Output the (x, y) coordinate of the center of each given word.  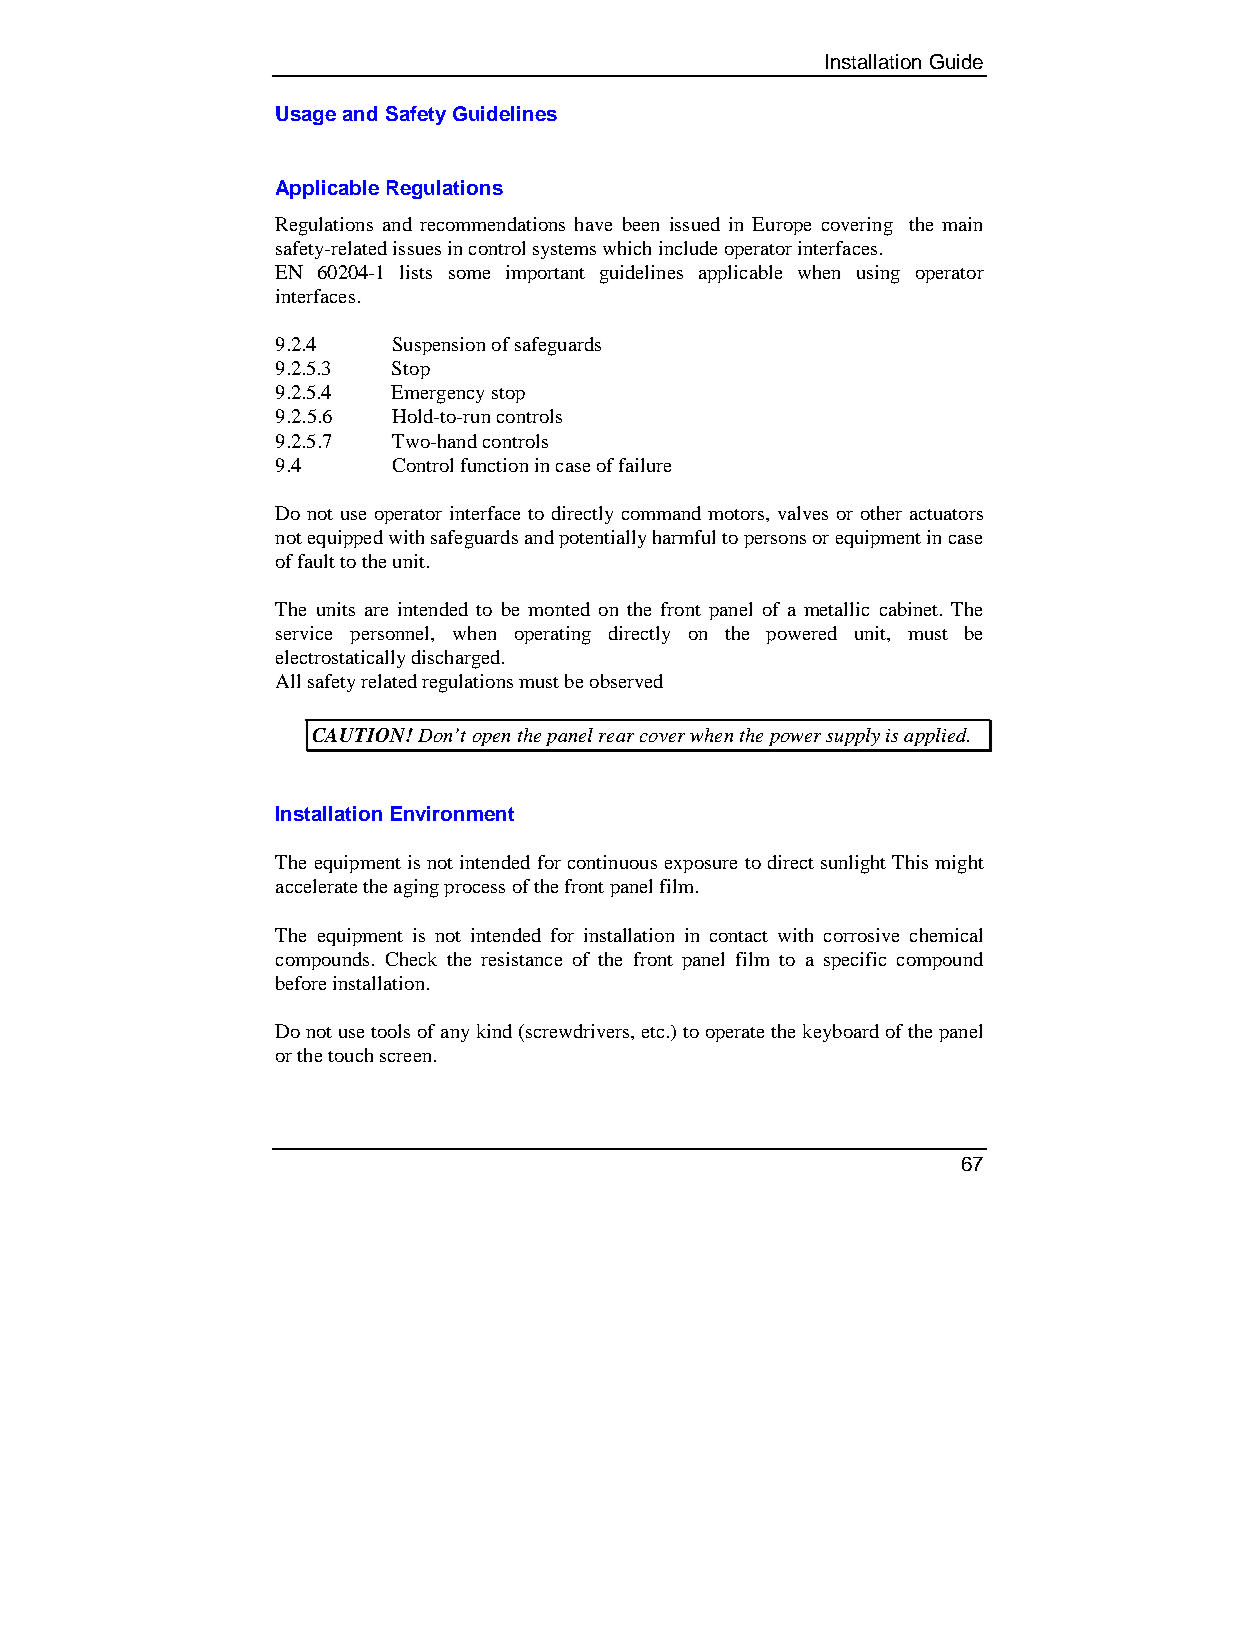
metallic (836, 609)
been (641, 224)
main (962, 224)
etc (653, 1032)
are (376, 611)
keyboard (841, 1033)
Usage (306, 115)
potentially (602, 539)
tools (390, 1031)
